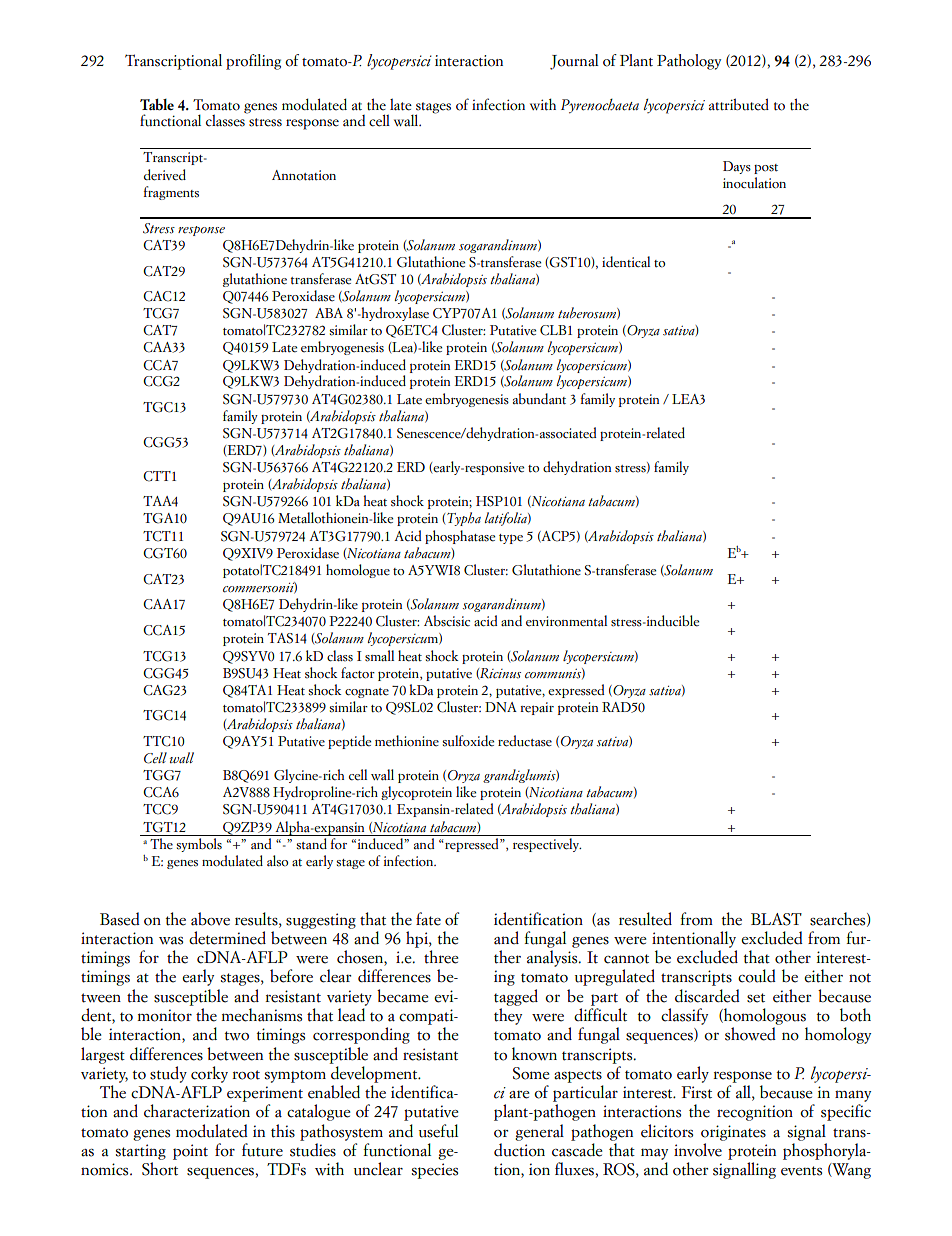 Image resolution: width=952 pixels, height=1236 pixels. Describe the element at coordinates (733, 1133) in the document. I see `originates` at that location.
